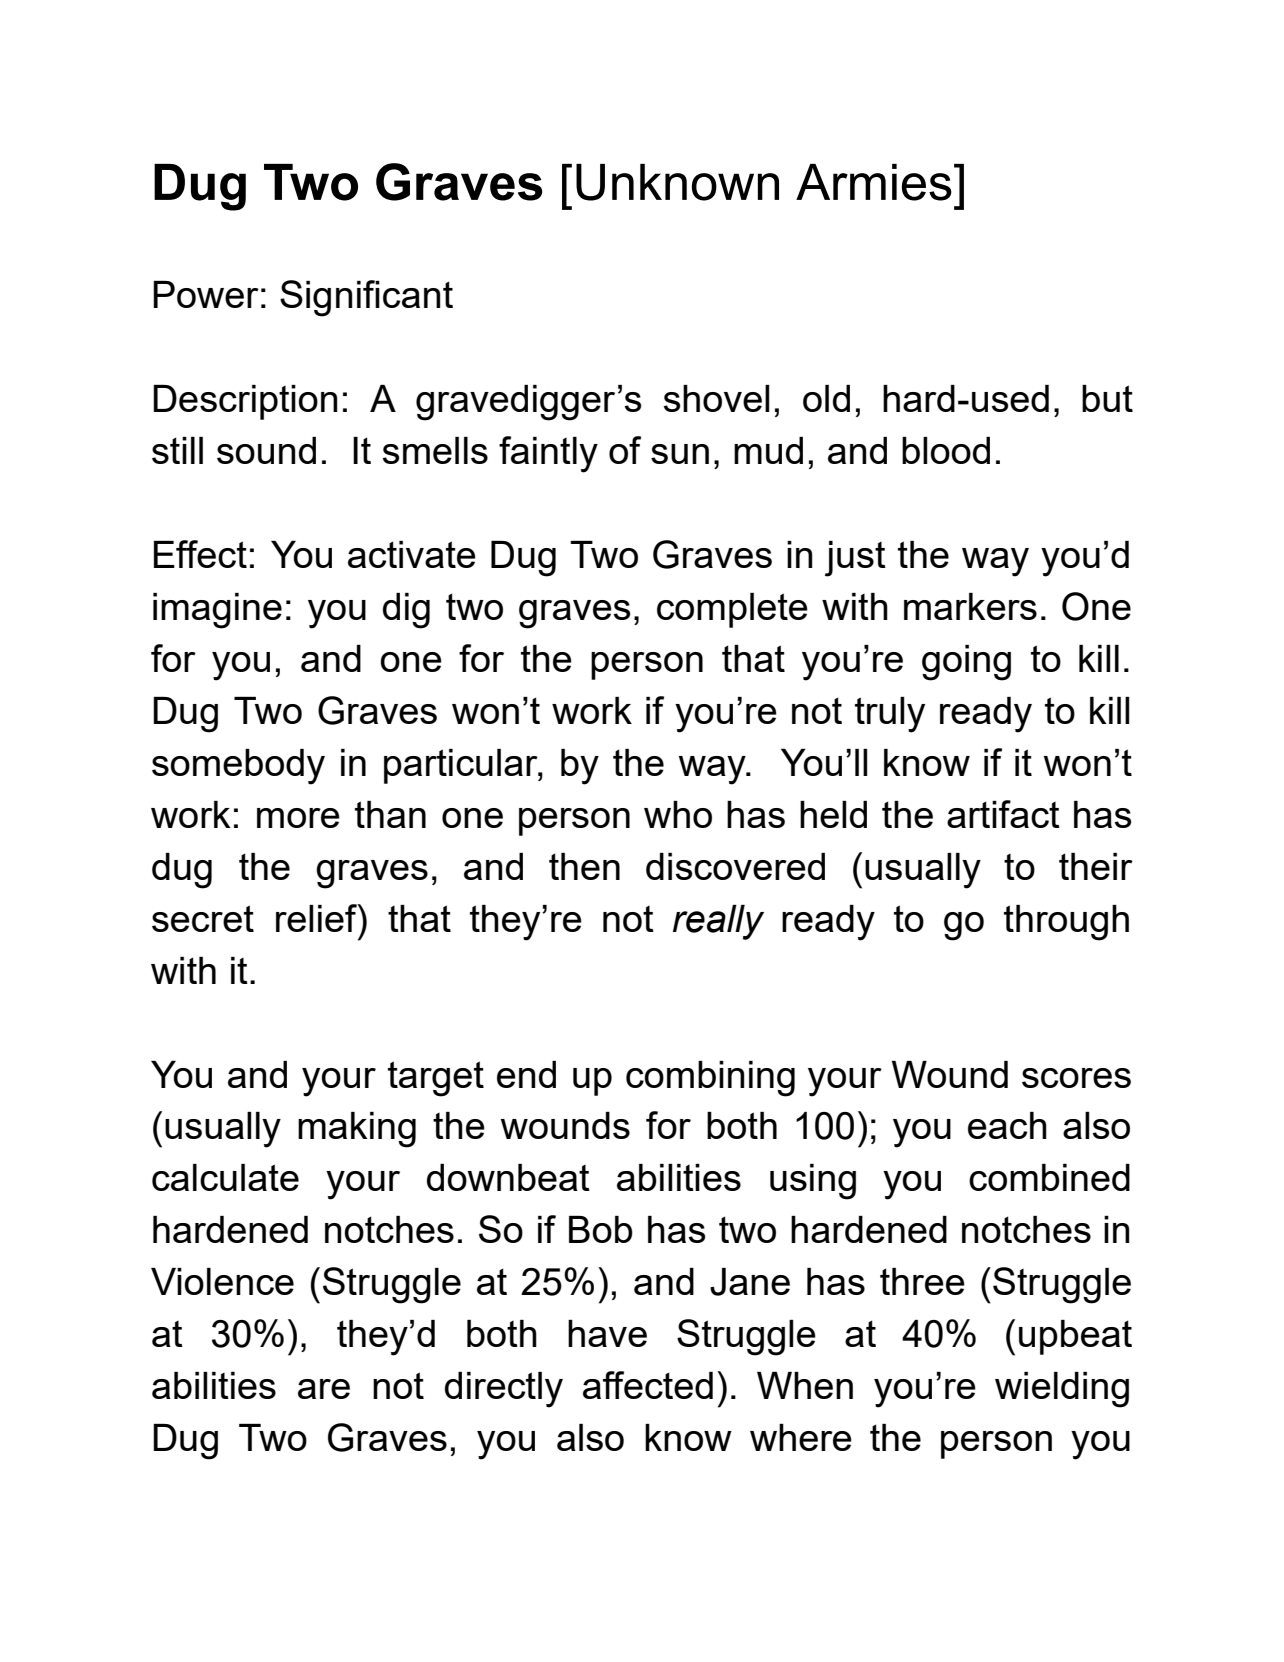 The image size is (1284, 1662). Describe the element at coordinates (1007, 1125) in the image. I see `each` at that location.
